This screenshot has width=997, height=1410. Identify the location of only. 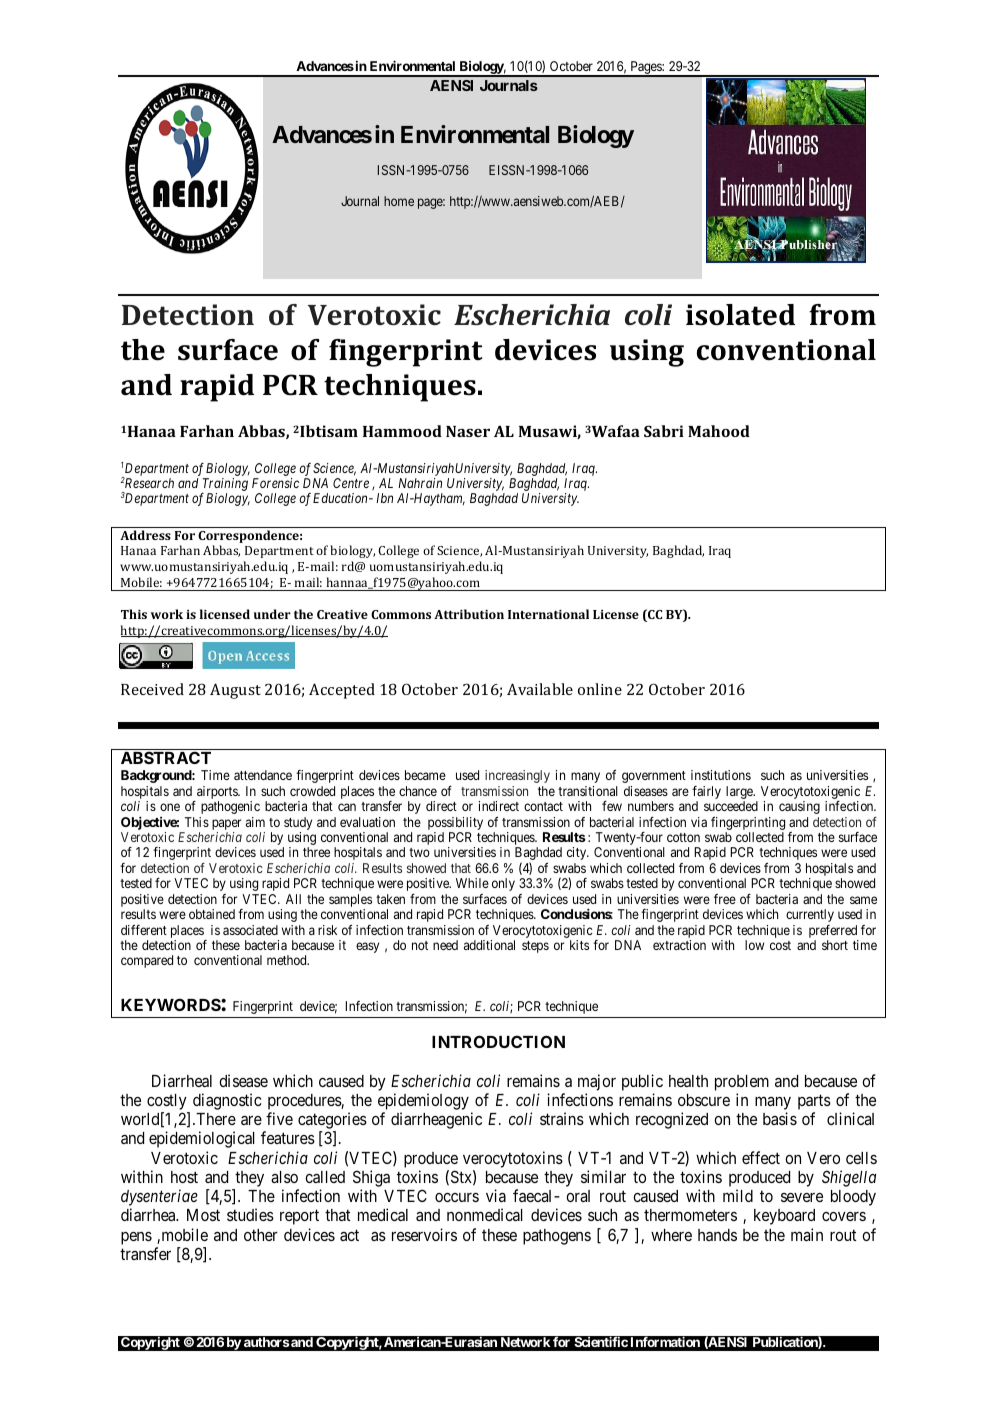
(503, 884).
